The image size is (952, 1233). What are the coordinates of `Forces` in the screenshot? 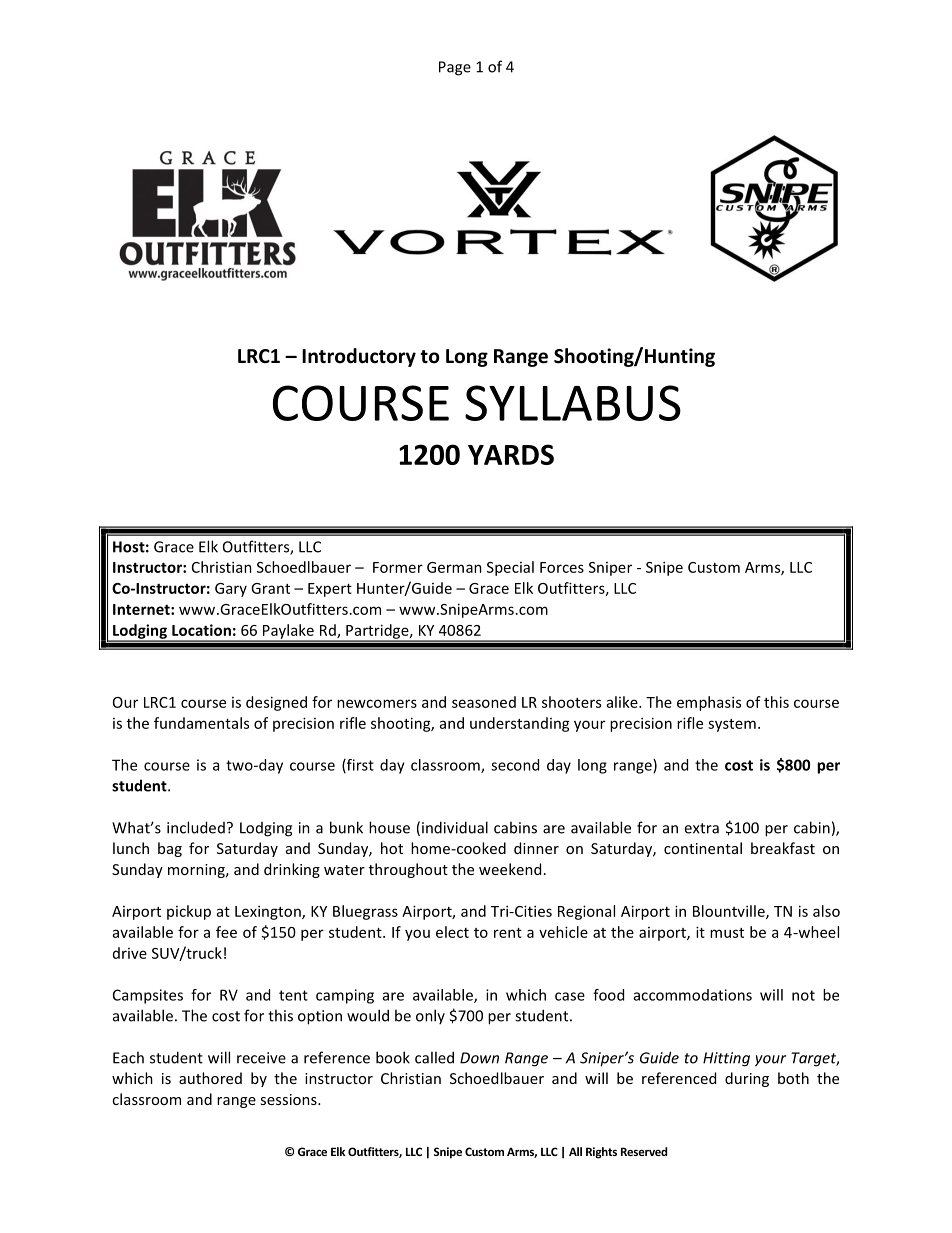 It's located at (562, 567).
